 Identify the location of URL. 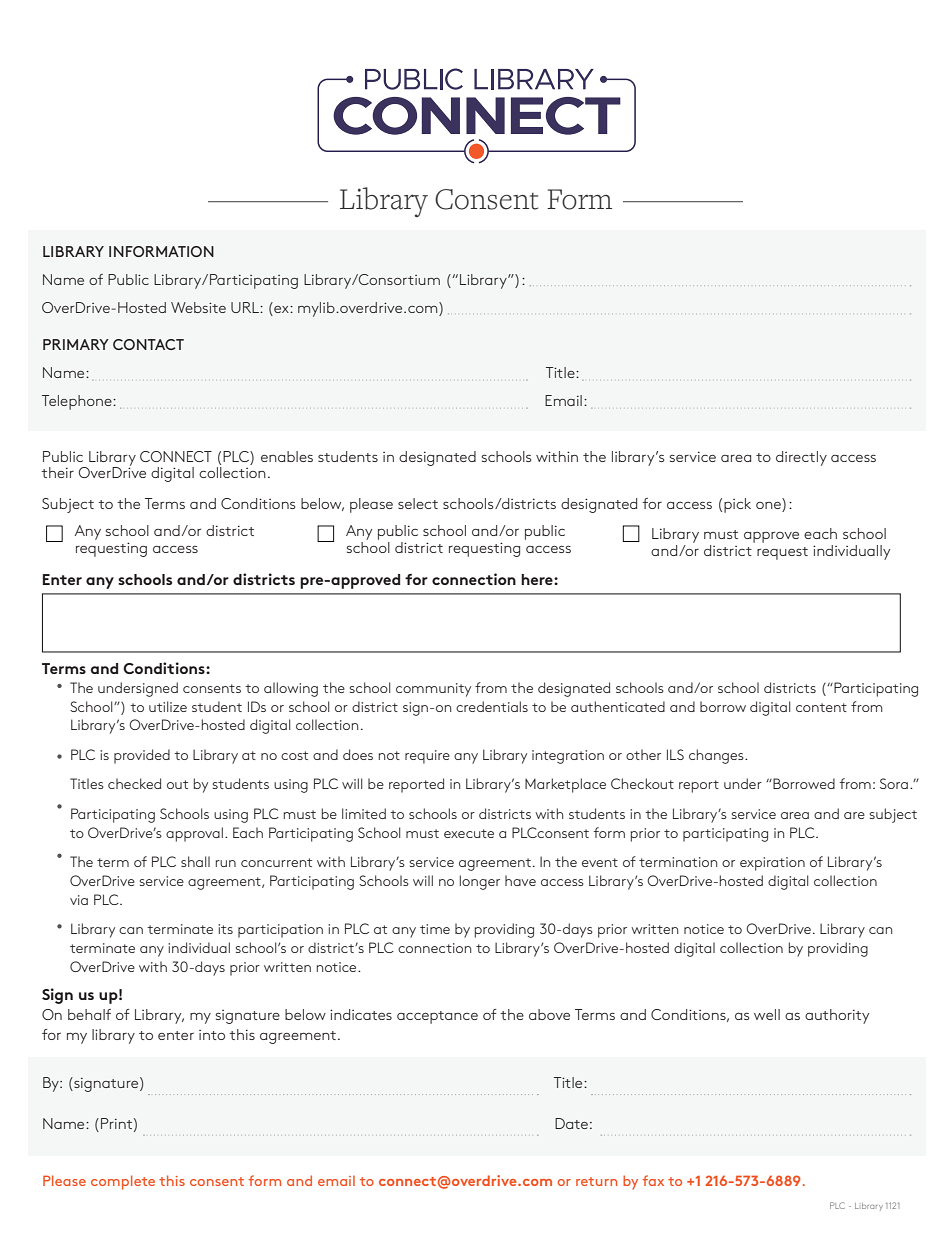
(246, 307).
